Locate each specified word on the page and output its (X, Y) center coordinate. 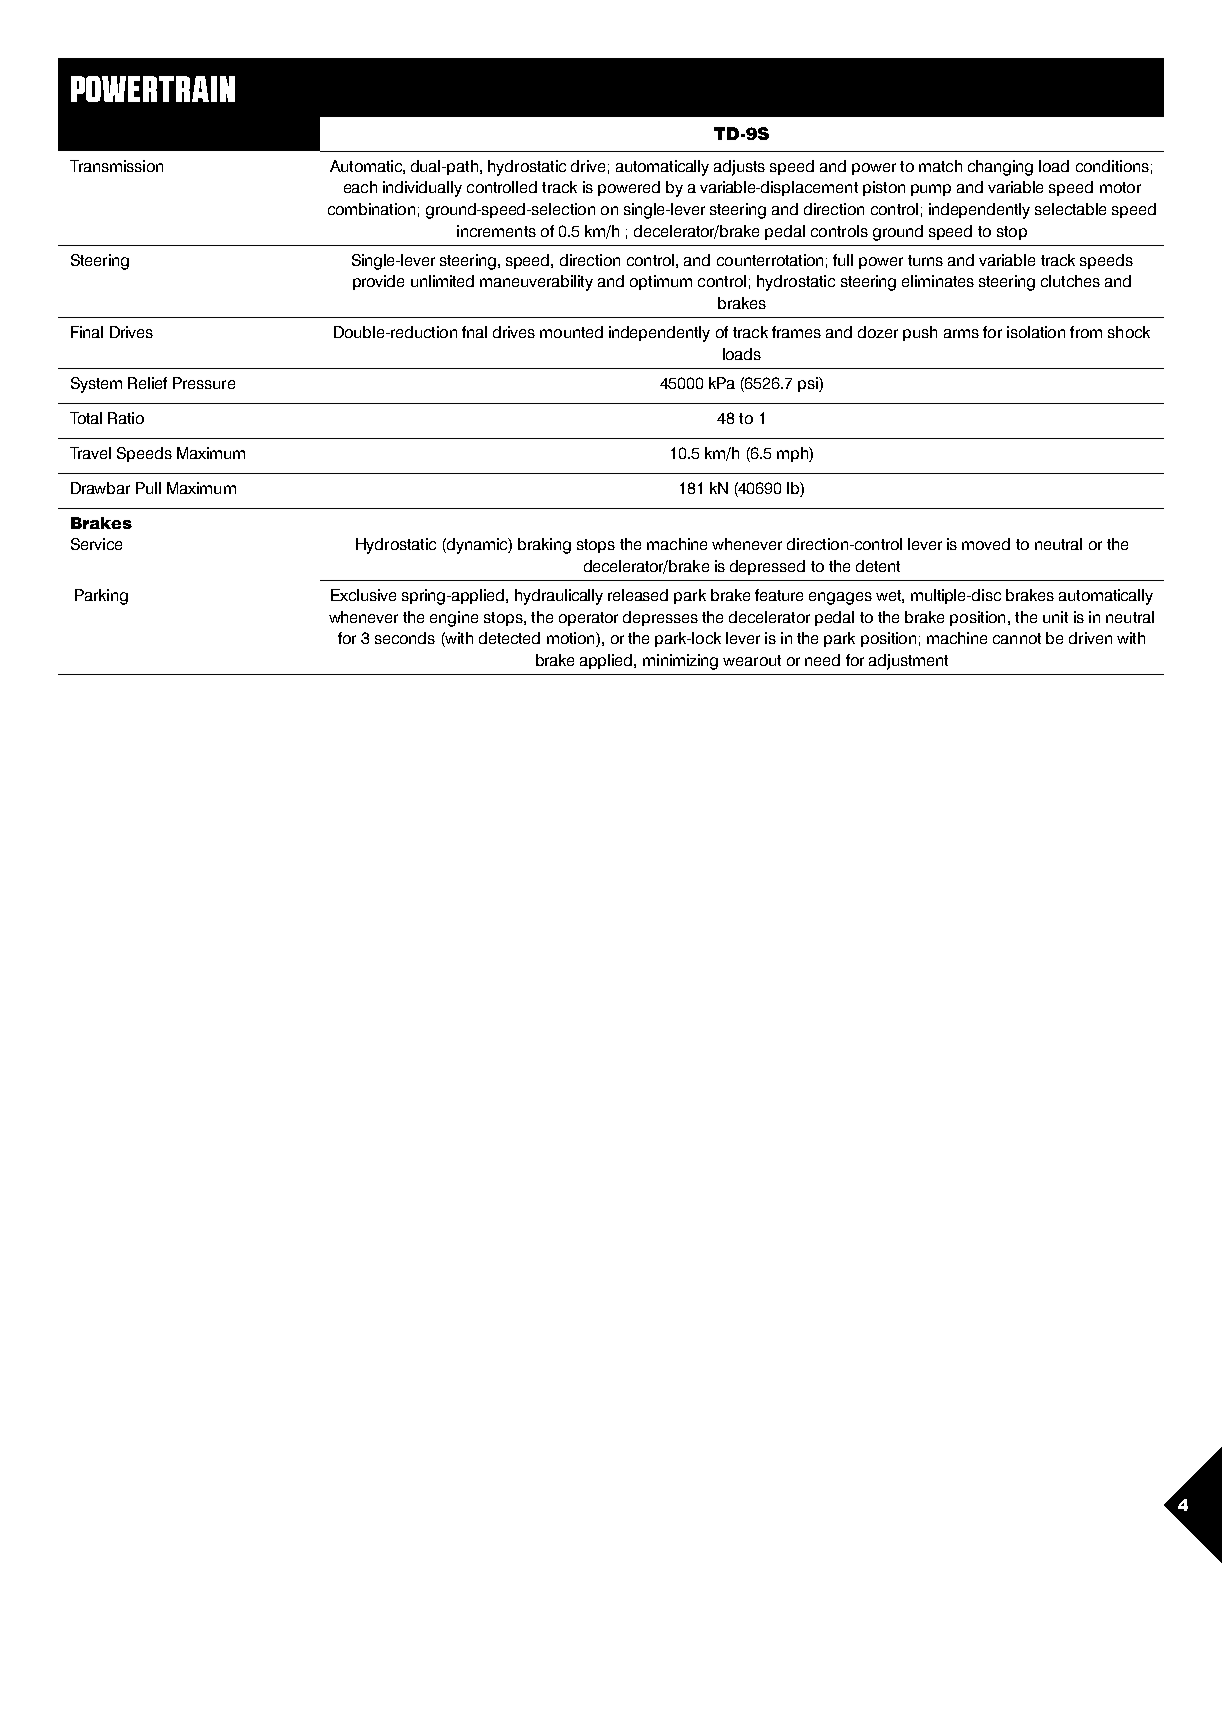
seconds (405, 638)
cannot (1017, 638)
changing (1000, 168)
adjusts (739, 168)
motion (572, 639)
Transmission (116, 166)
